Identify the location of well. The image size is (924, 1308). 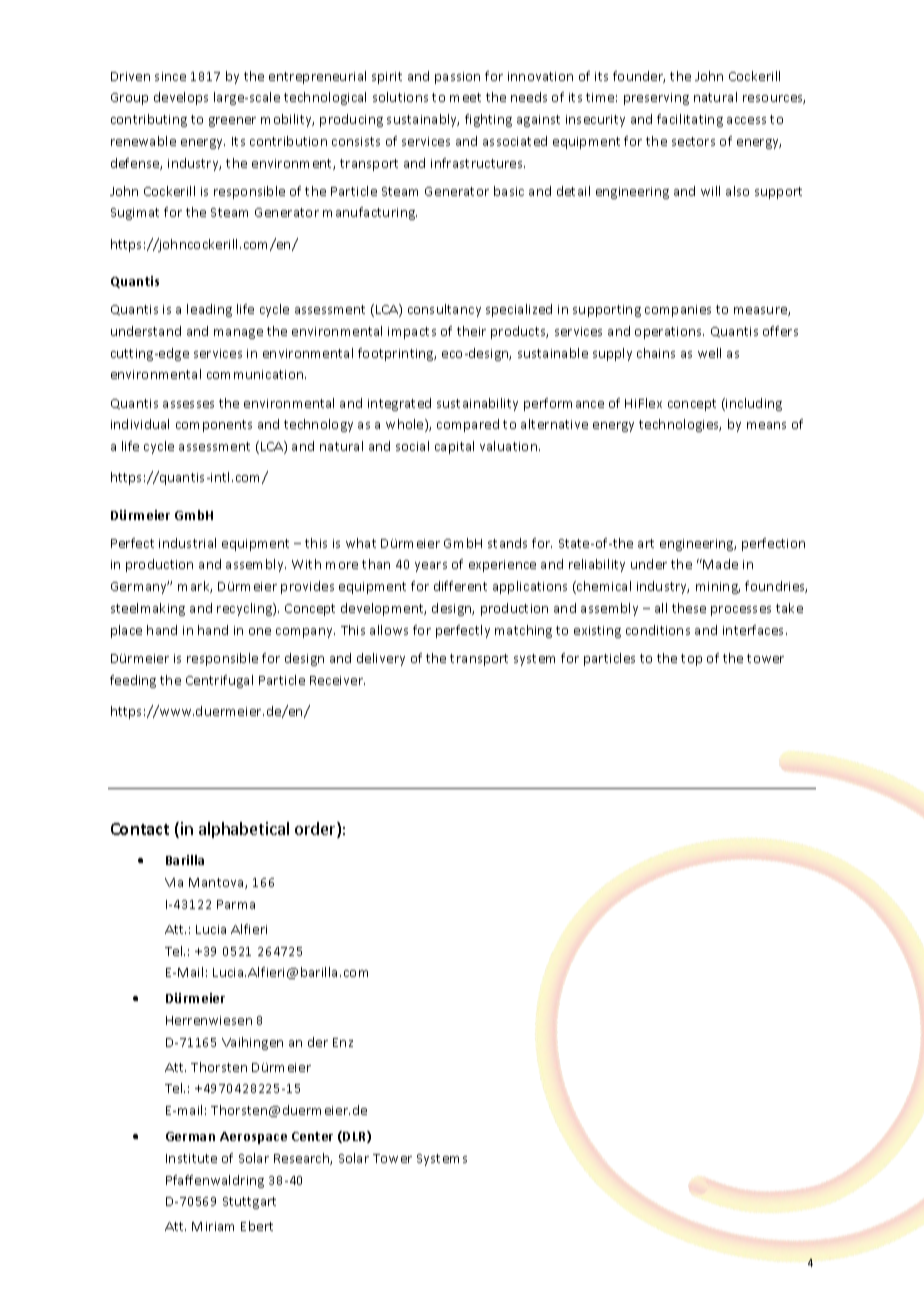
(709, 353).
